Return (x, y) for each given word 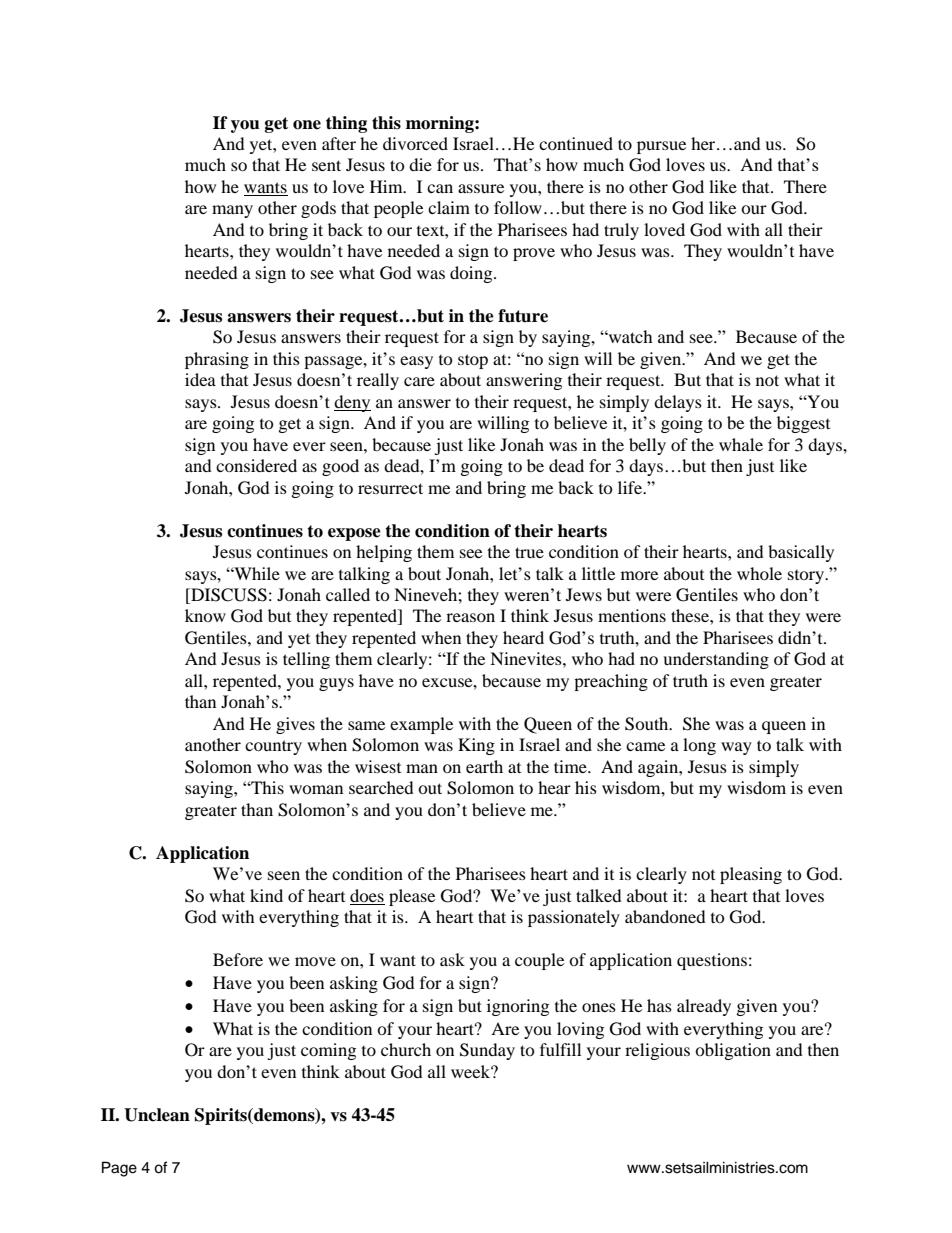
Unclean (157, 1115)
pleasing (751, 875)
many (232, 211)
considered (256, 465)
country (273, 747)
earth (484, 766)
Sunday (487, 1051)
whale (741, 444)
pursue (661, 147)
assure (481, 188)
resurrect (390, 488)
